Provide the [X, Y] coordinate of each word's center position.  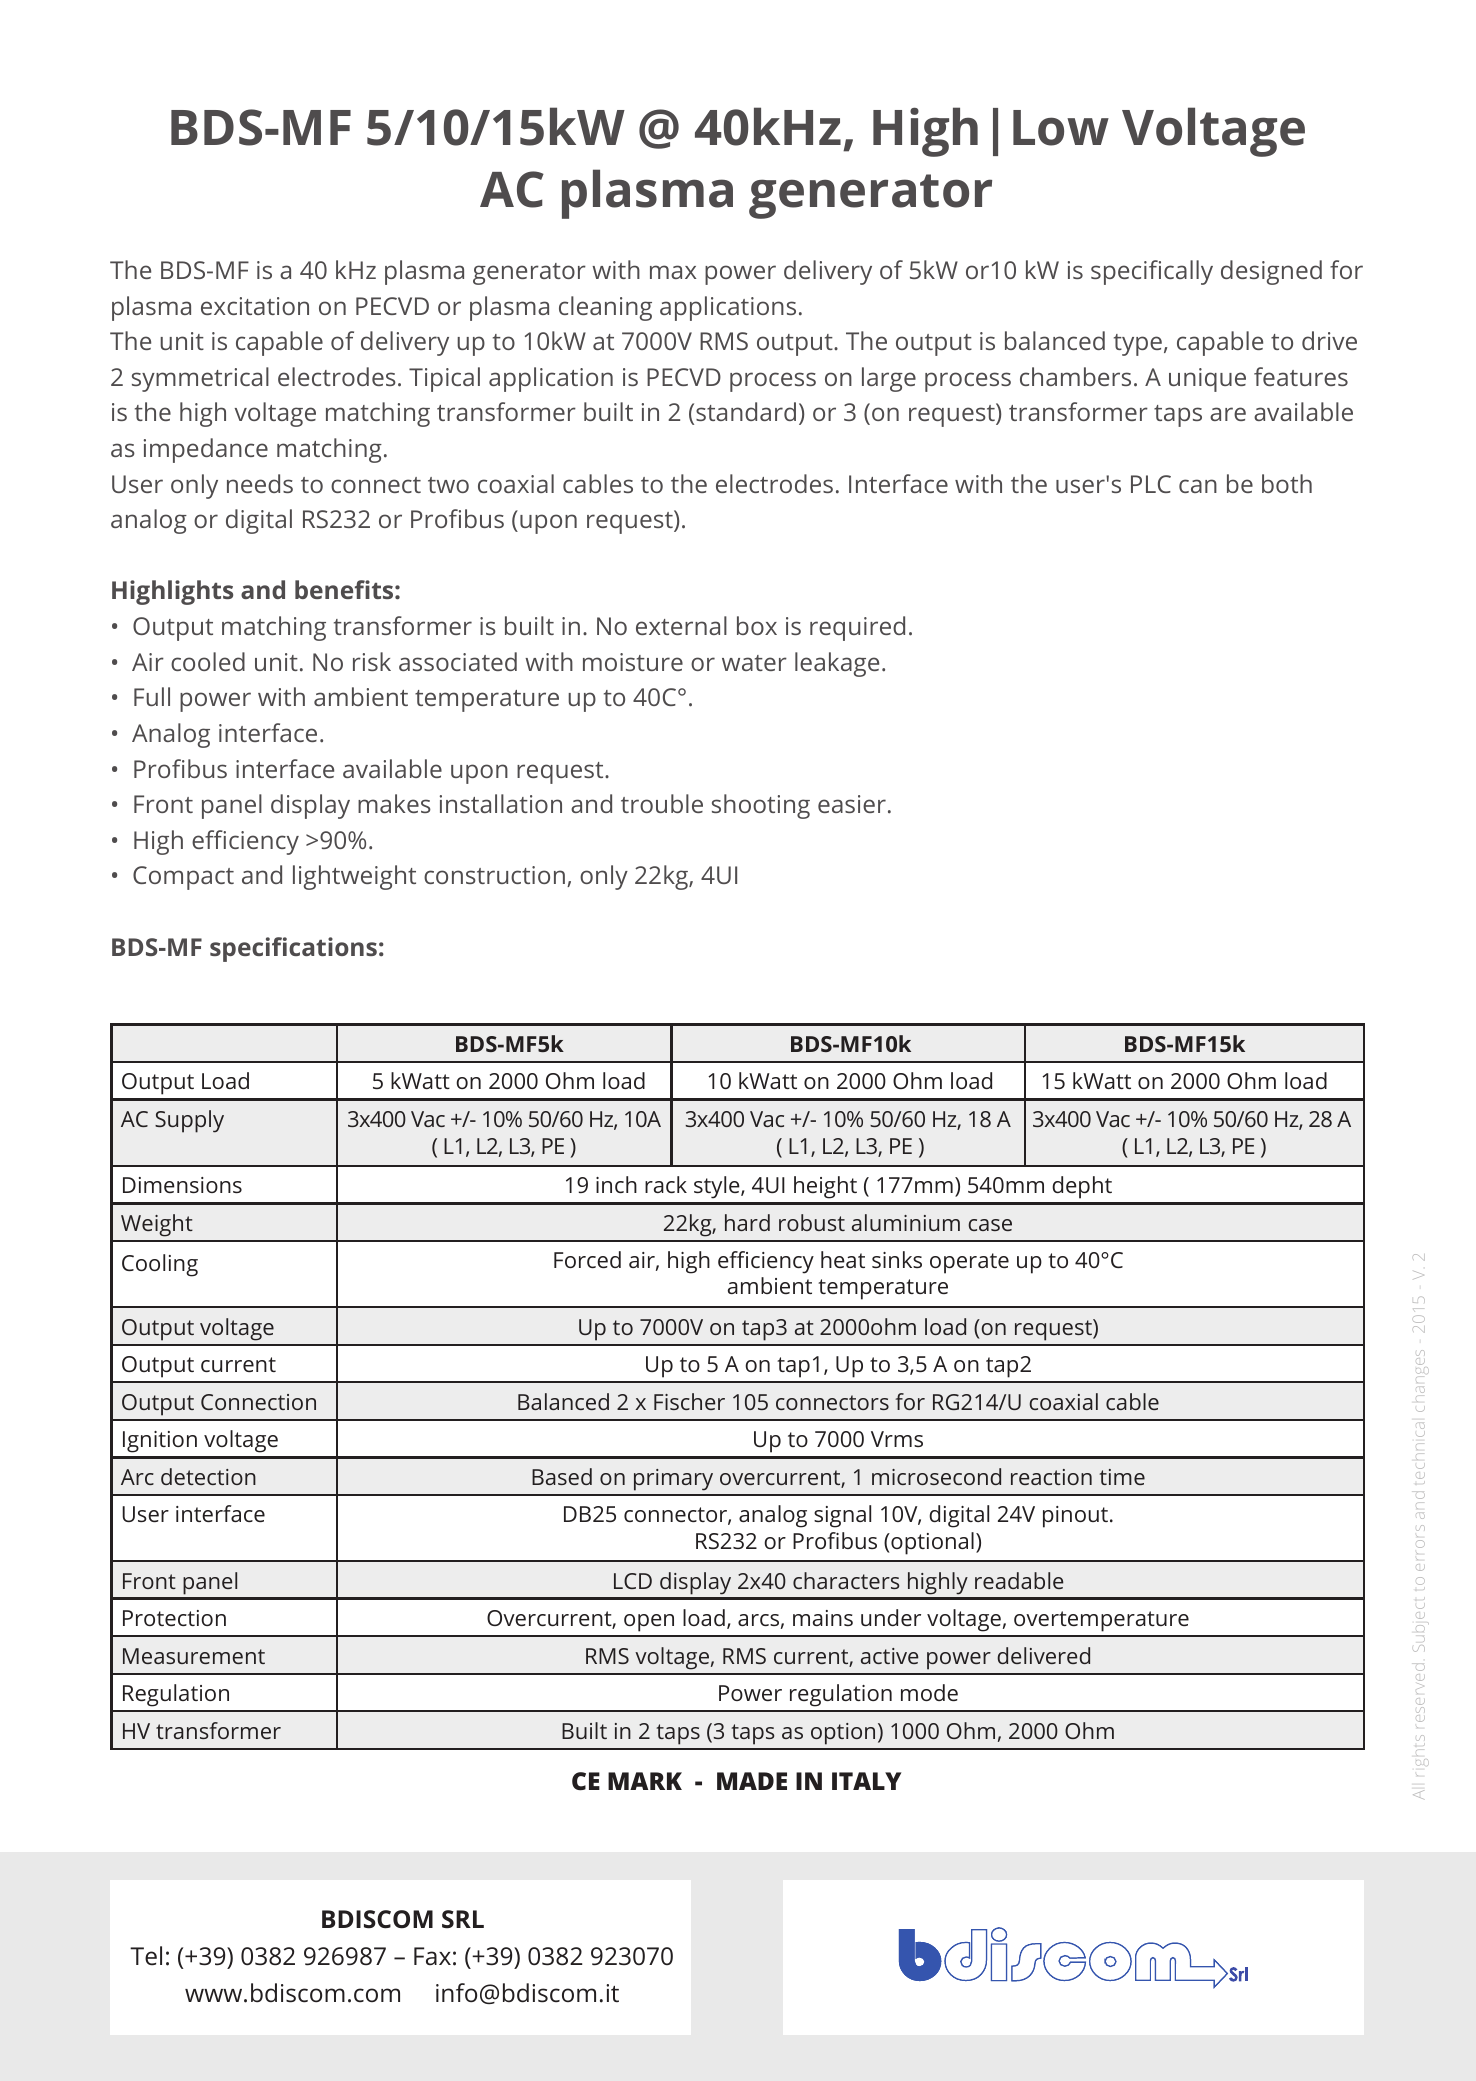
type [1138, 345]
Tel [146, 1956]
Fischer [689, 1401]
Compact [183, 878]
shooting [761, 806]
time [1122, 1477]
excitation [255, 306]
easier [852, 804]
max [673, 272]
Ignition [160, 1442]
